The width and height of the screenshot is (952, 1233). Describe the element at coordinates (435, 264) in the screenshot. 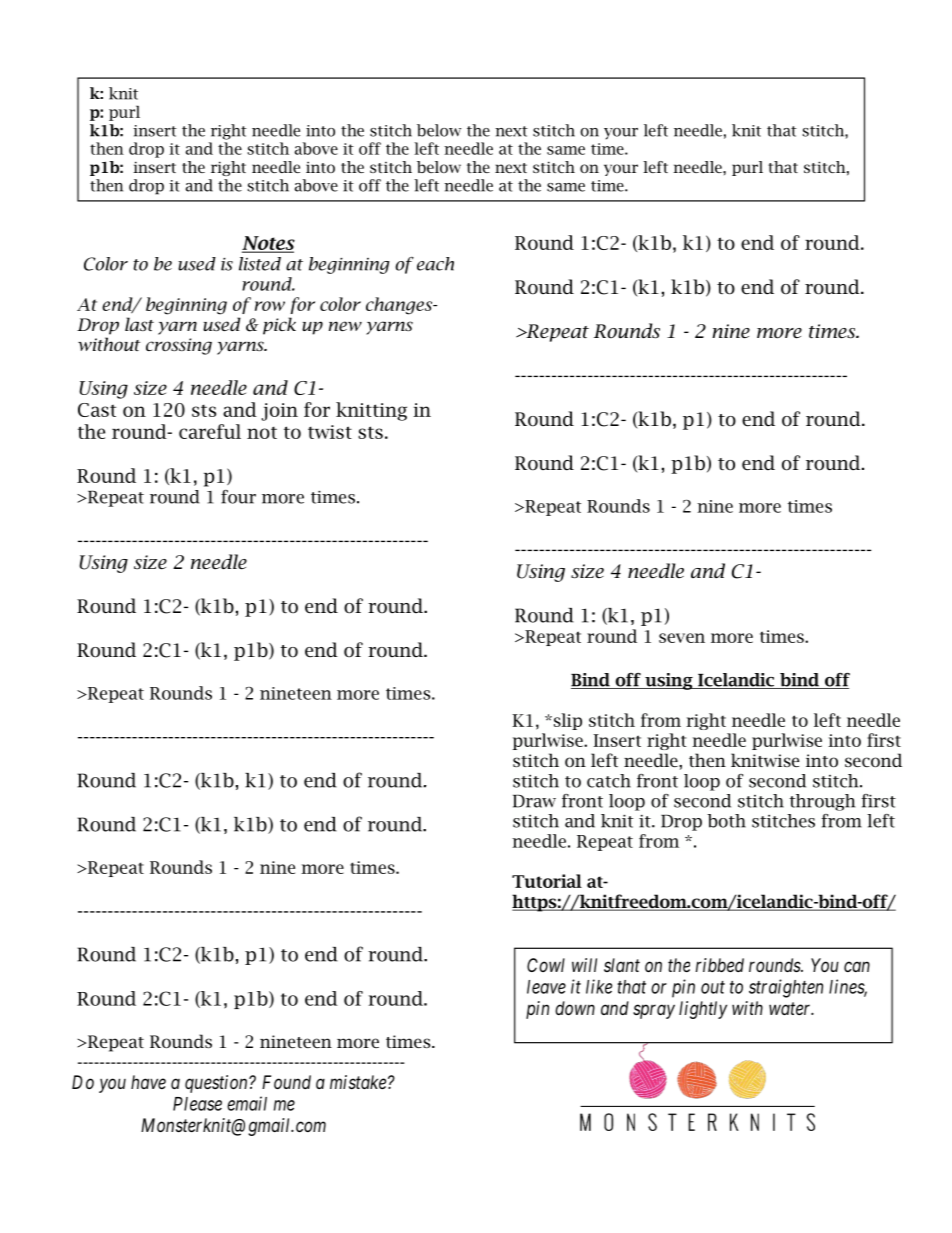

I see `each` at that location.
